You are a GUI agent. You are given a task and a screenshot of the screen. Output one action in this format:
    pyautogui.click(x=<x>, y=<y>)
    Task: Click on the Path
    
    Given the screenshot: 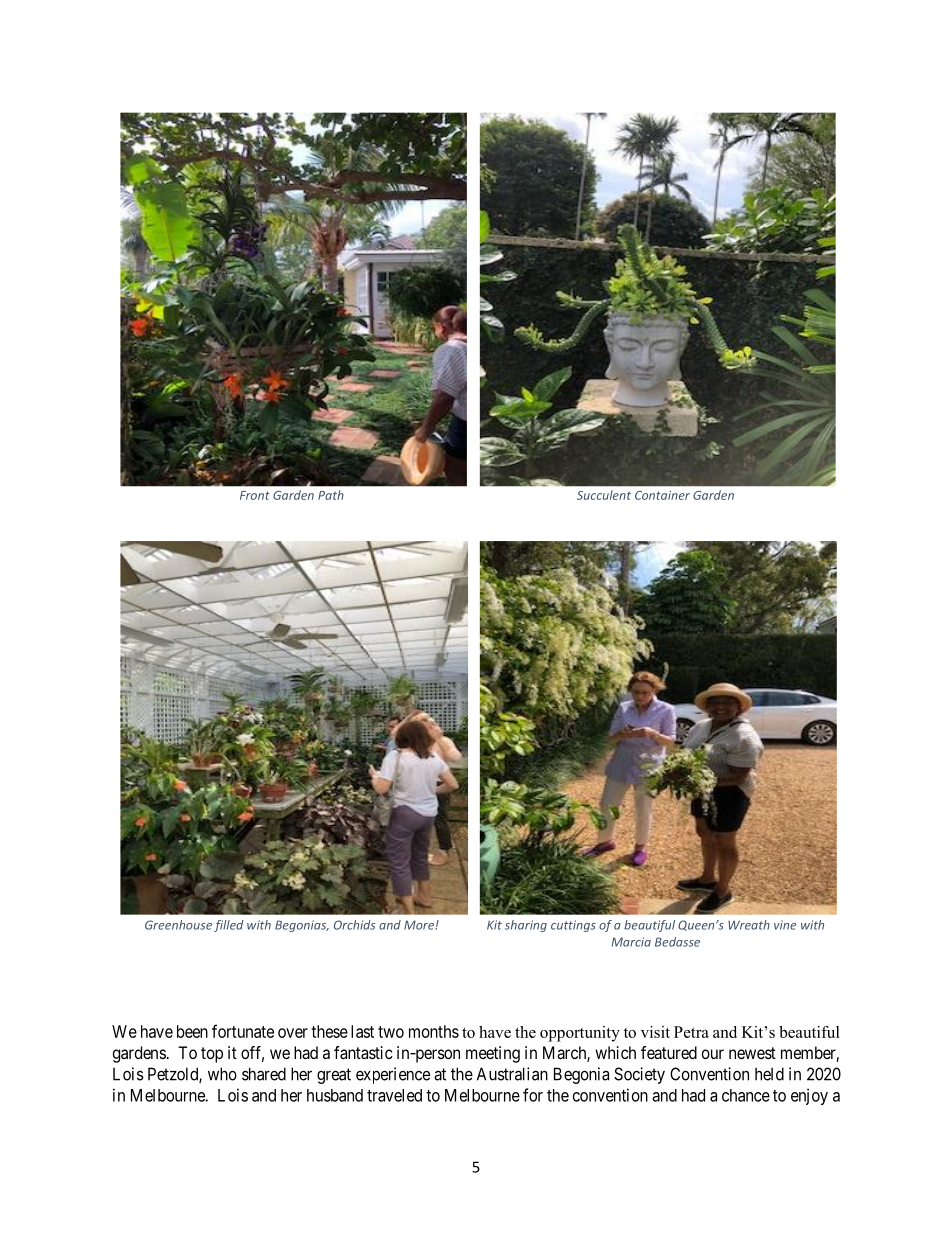 What is the action you would take?
    pyautogui.click(x=331, y=495)
